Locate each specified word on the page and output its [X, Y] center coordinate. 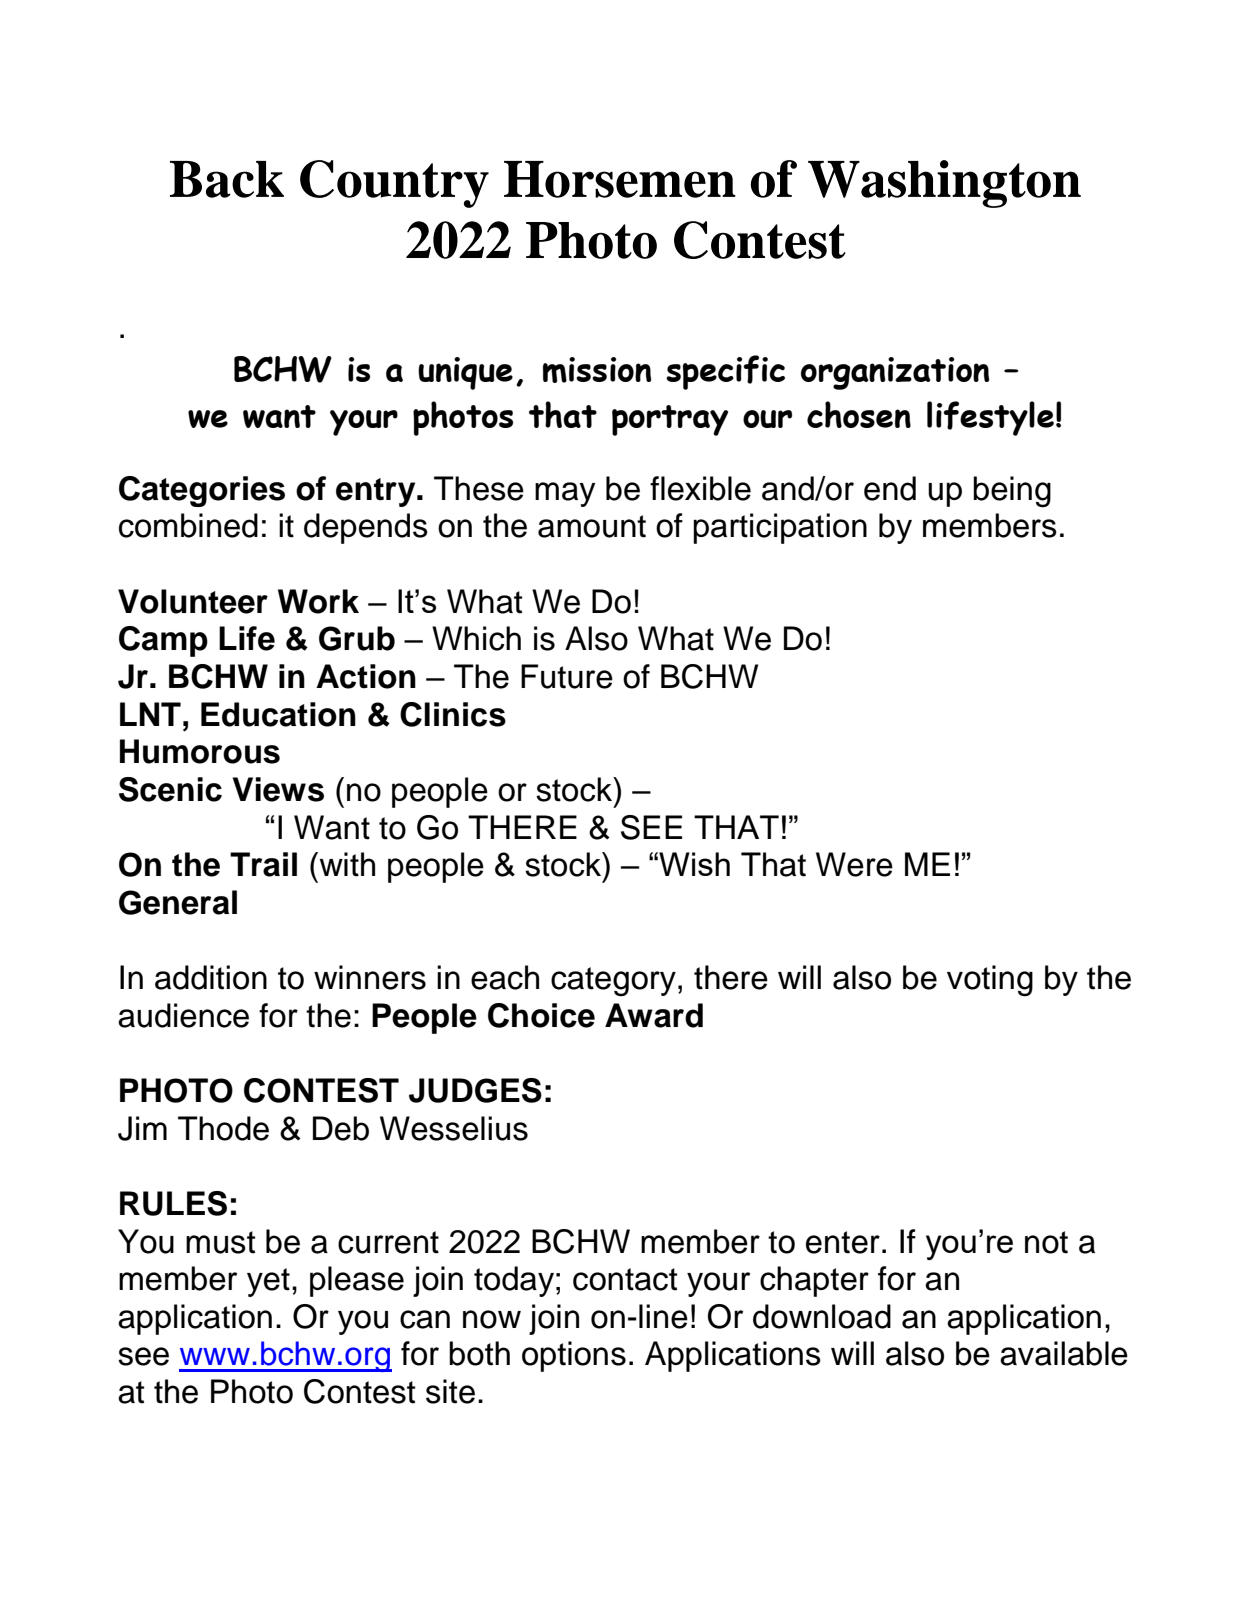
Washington [944, 184]
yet [268, 1282]
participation [780, 528]
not [1046, 1242]
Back [227, 179]
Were [854, 864]
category [613, 982]
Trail [263, 864]
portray [670, 420]
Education [278, 714]
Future [567, 676]
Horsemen [620, 179]
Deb [341, 1128]
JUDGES [475, 1090]
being [1012, 492]
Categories [202, 491]
